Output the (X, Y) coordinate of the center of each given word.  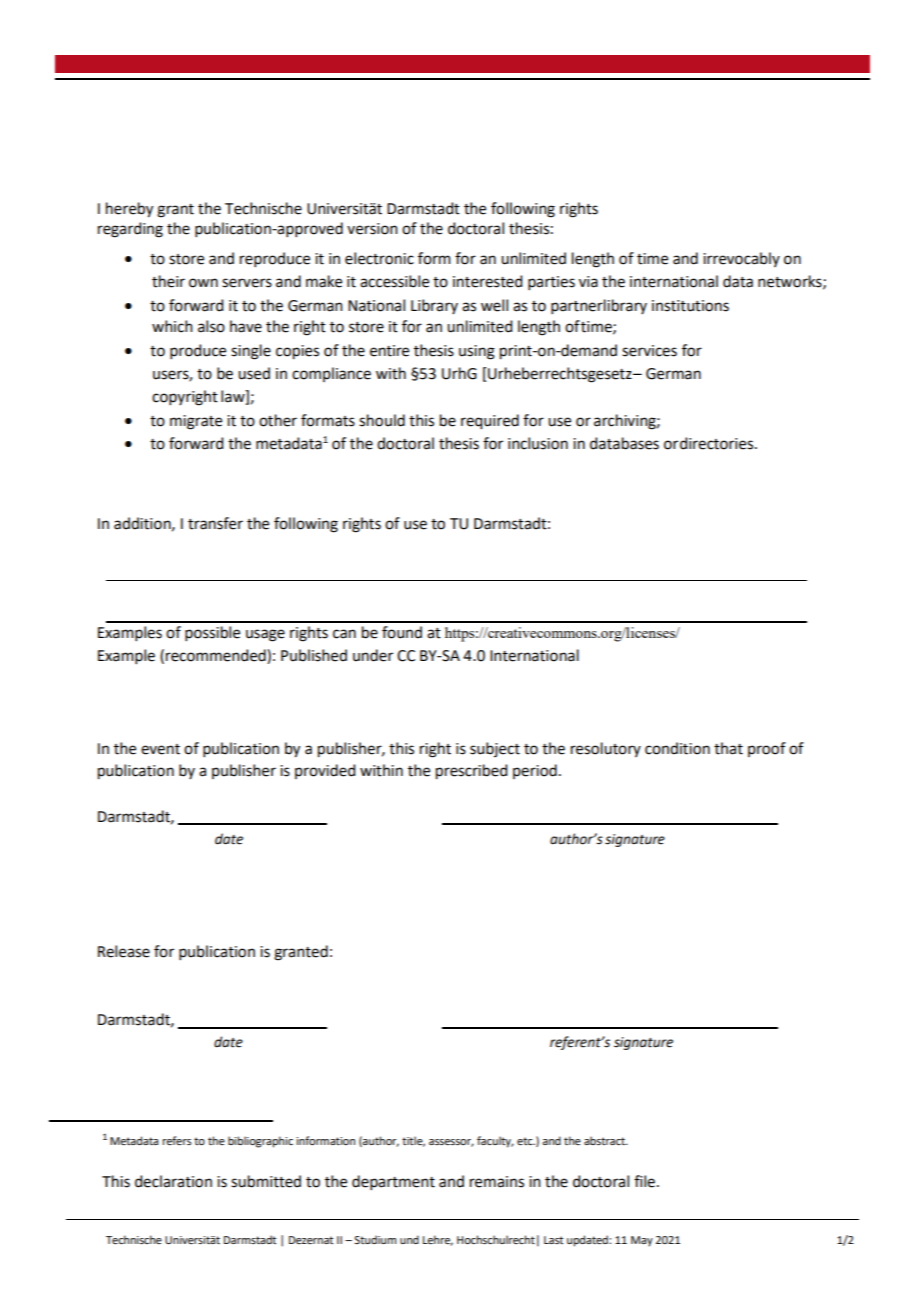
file (644, 1181)
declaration (173, 1181)
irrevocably (741, 259)
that (728, 748)
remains (497, 1182)
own (203, 283)
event (160, 749)
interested (487, 281)
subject (495, 749)
